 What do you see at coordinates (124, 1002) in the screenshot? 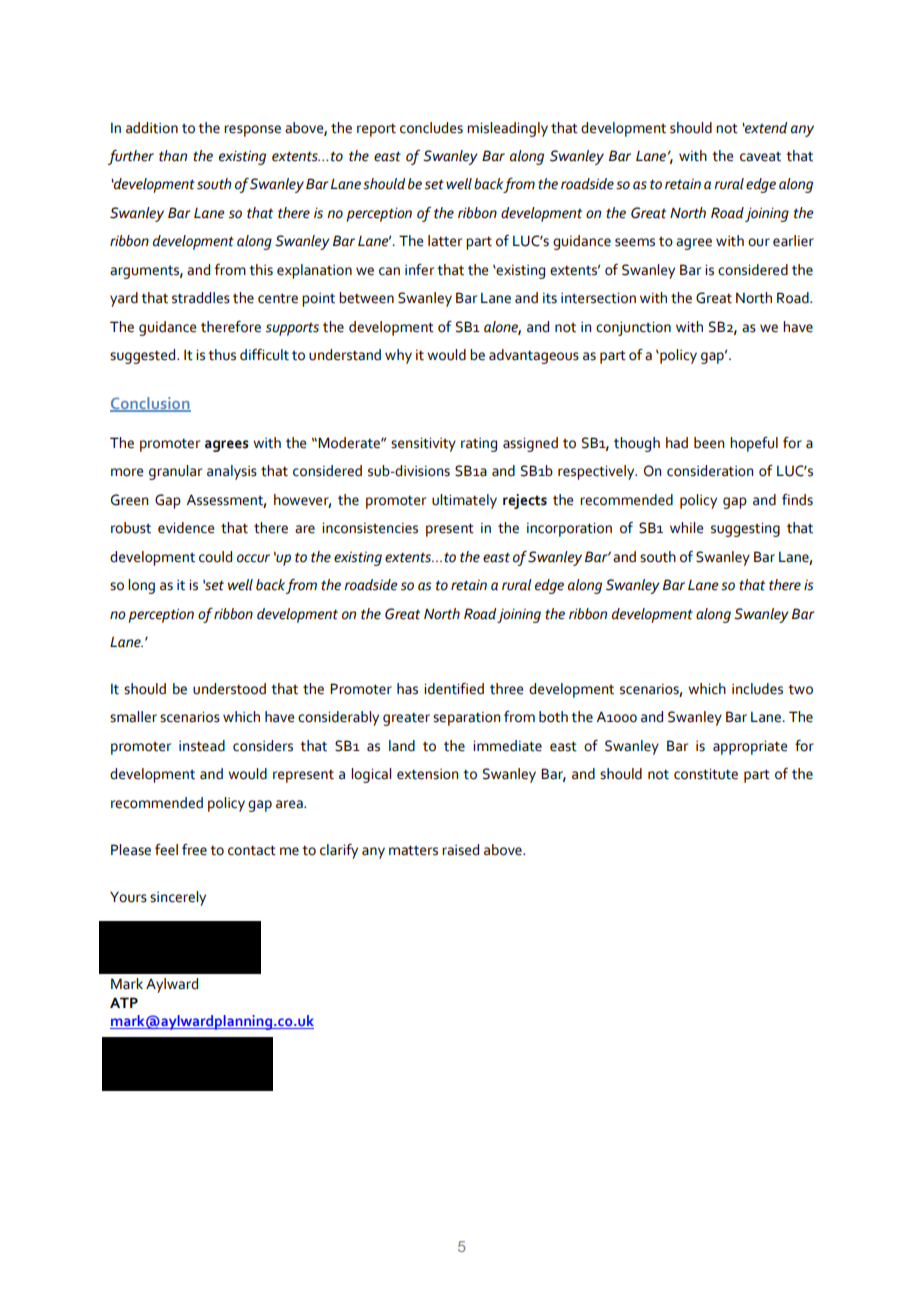
I see `ATP` at bounding box center [124, 1002].
